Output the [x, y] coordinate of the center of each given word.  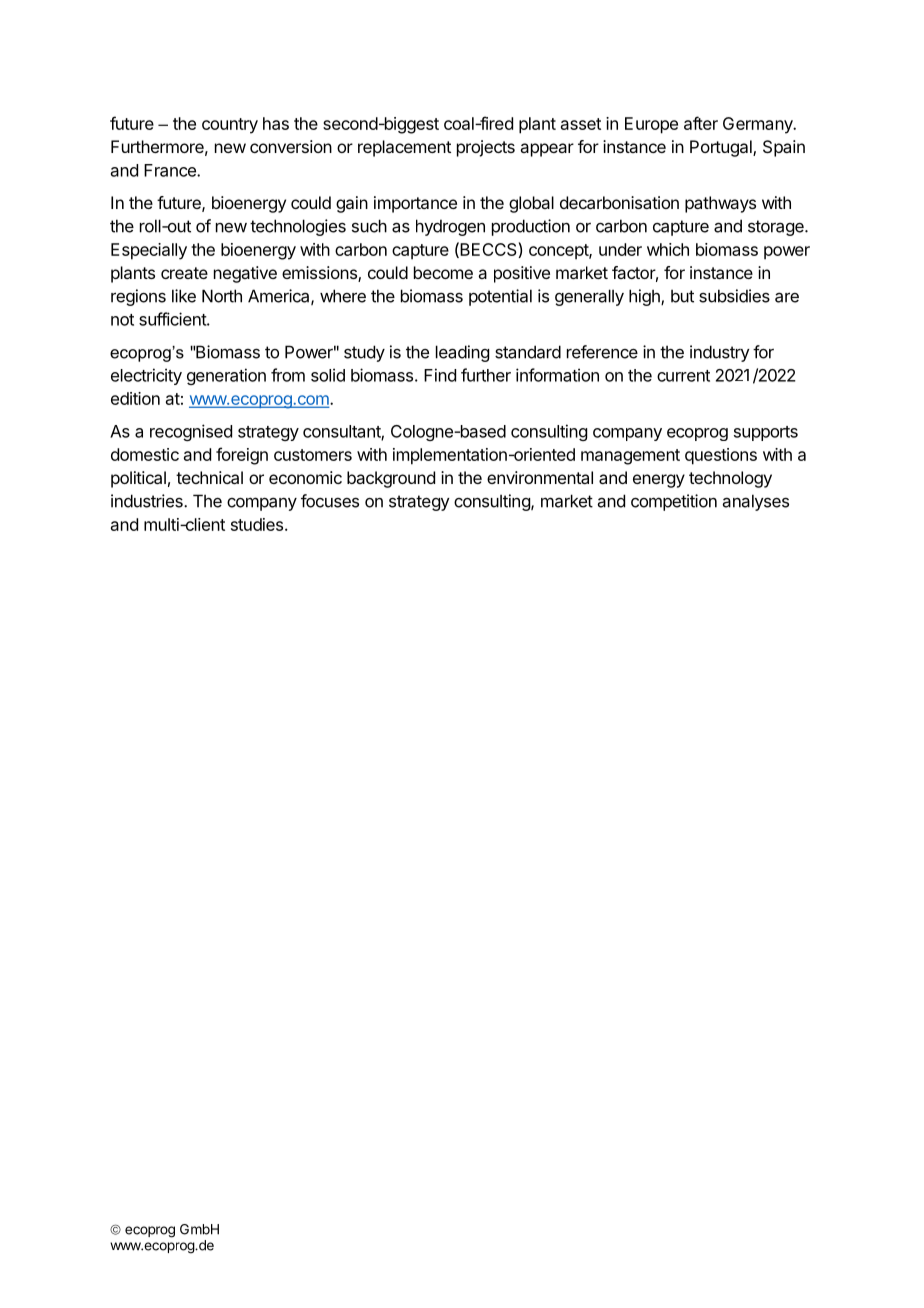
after [701, 123]
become [443, 272]
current [683, 376]
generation [226, 376]
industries [148, 501]
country [230, 126]
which [668, 249]
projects [486, 148]
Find [440, 375]
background [391, 479]
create [184, 273]
